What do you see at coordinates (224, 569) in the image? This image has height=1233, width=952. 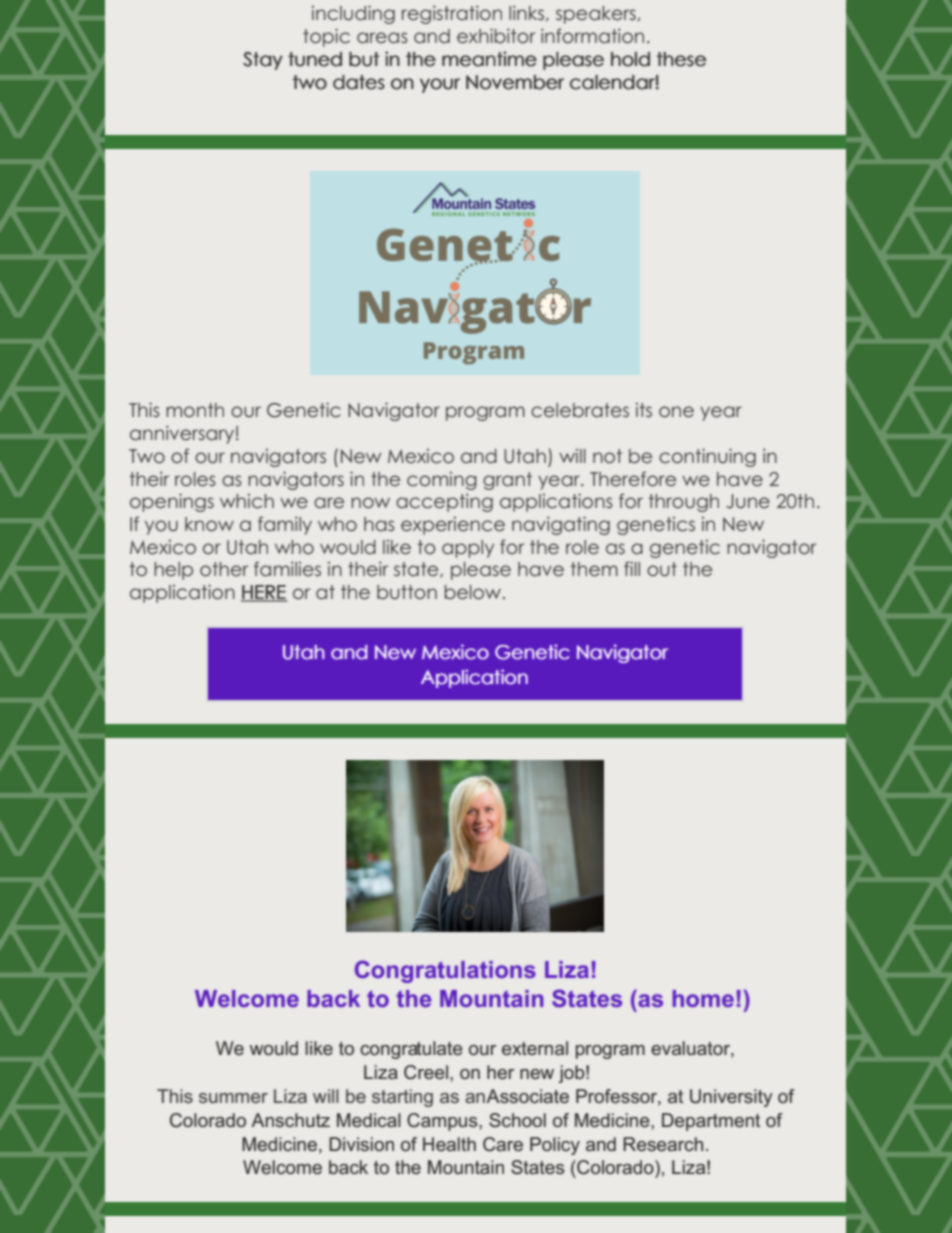 I see `other` at bounding box center [224, 569].
